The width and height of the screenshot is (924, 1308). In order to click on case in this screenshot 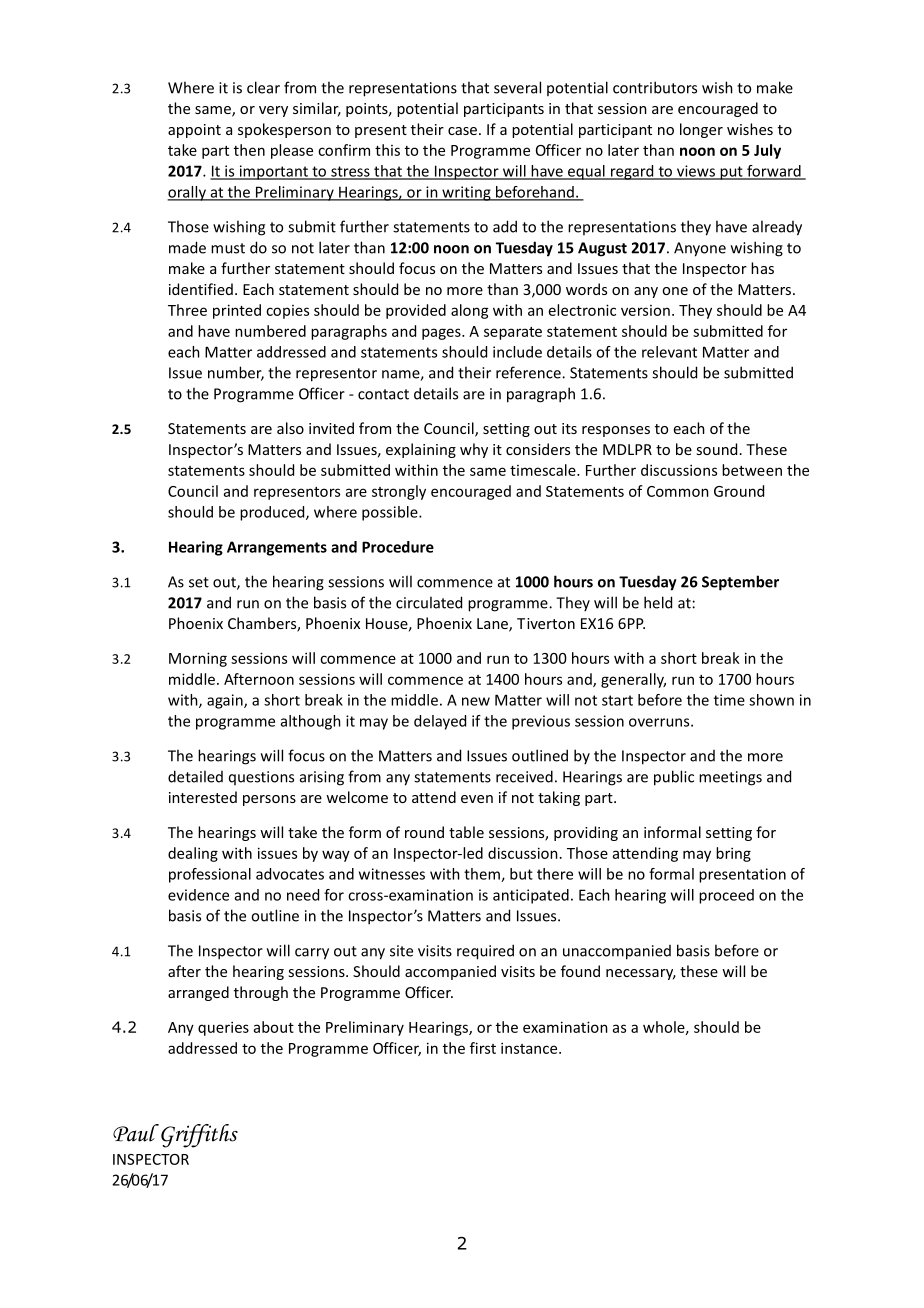, I will do `click(462, 131)`.
